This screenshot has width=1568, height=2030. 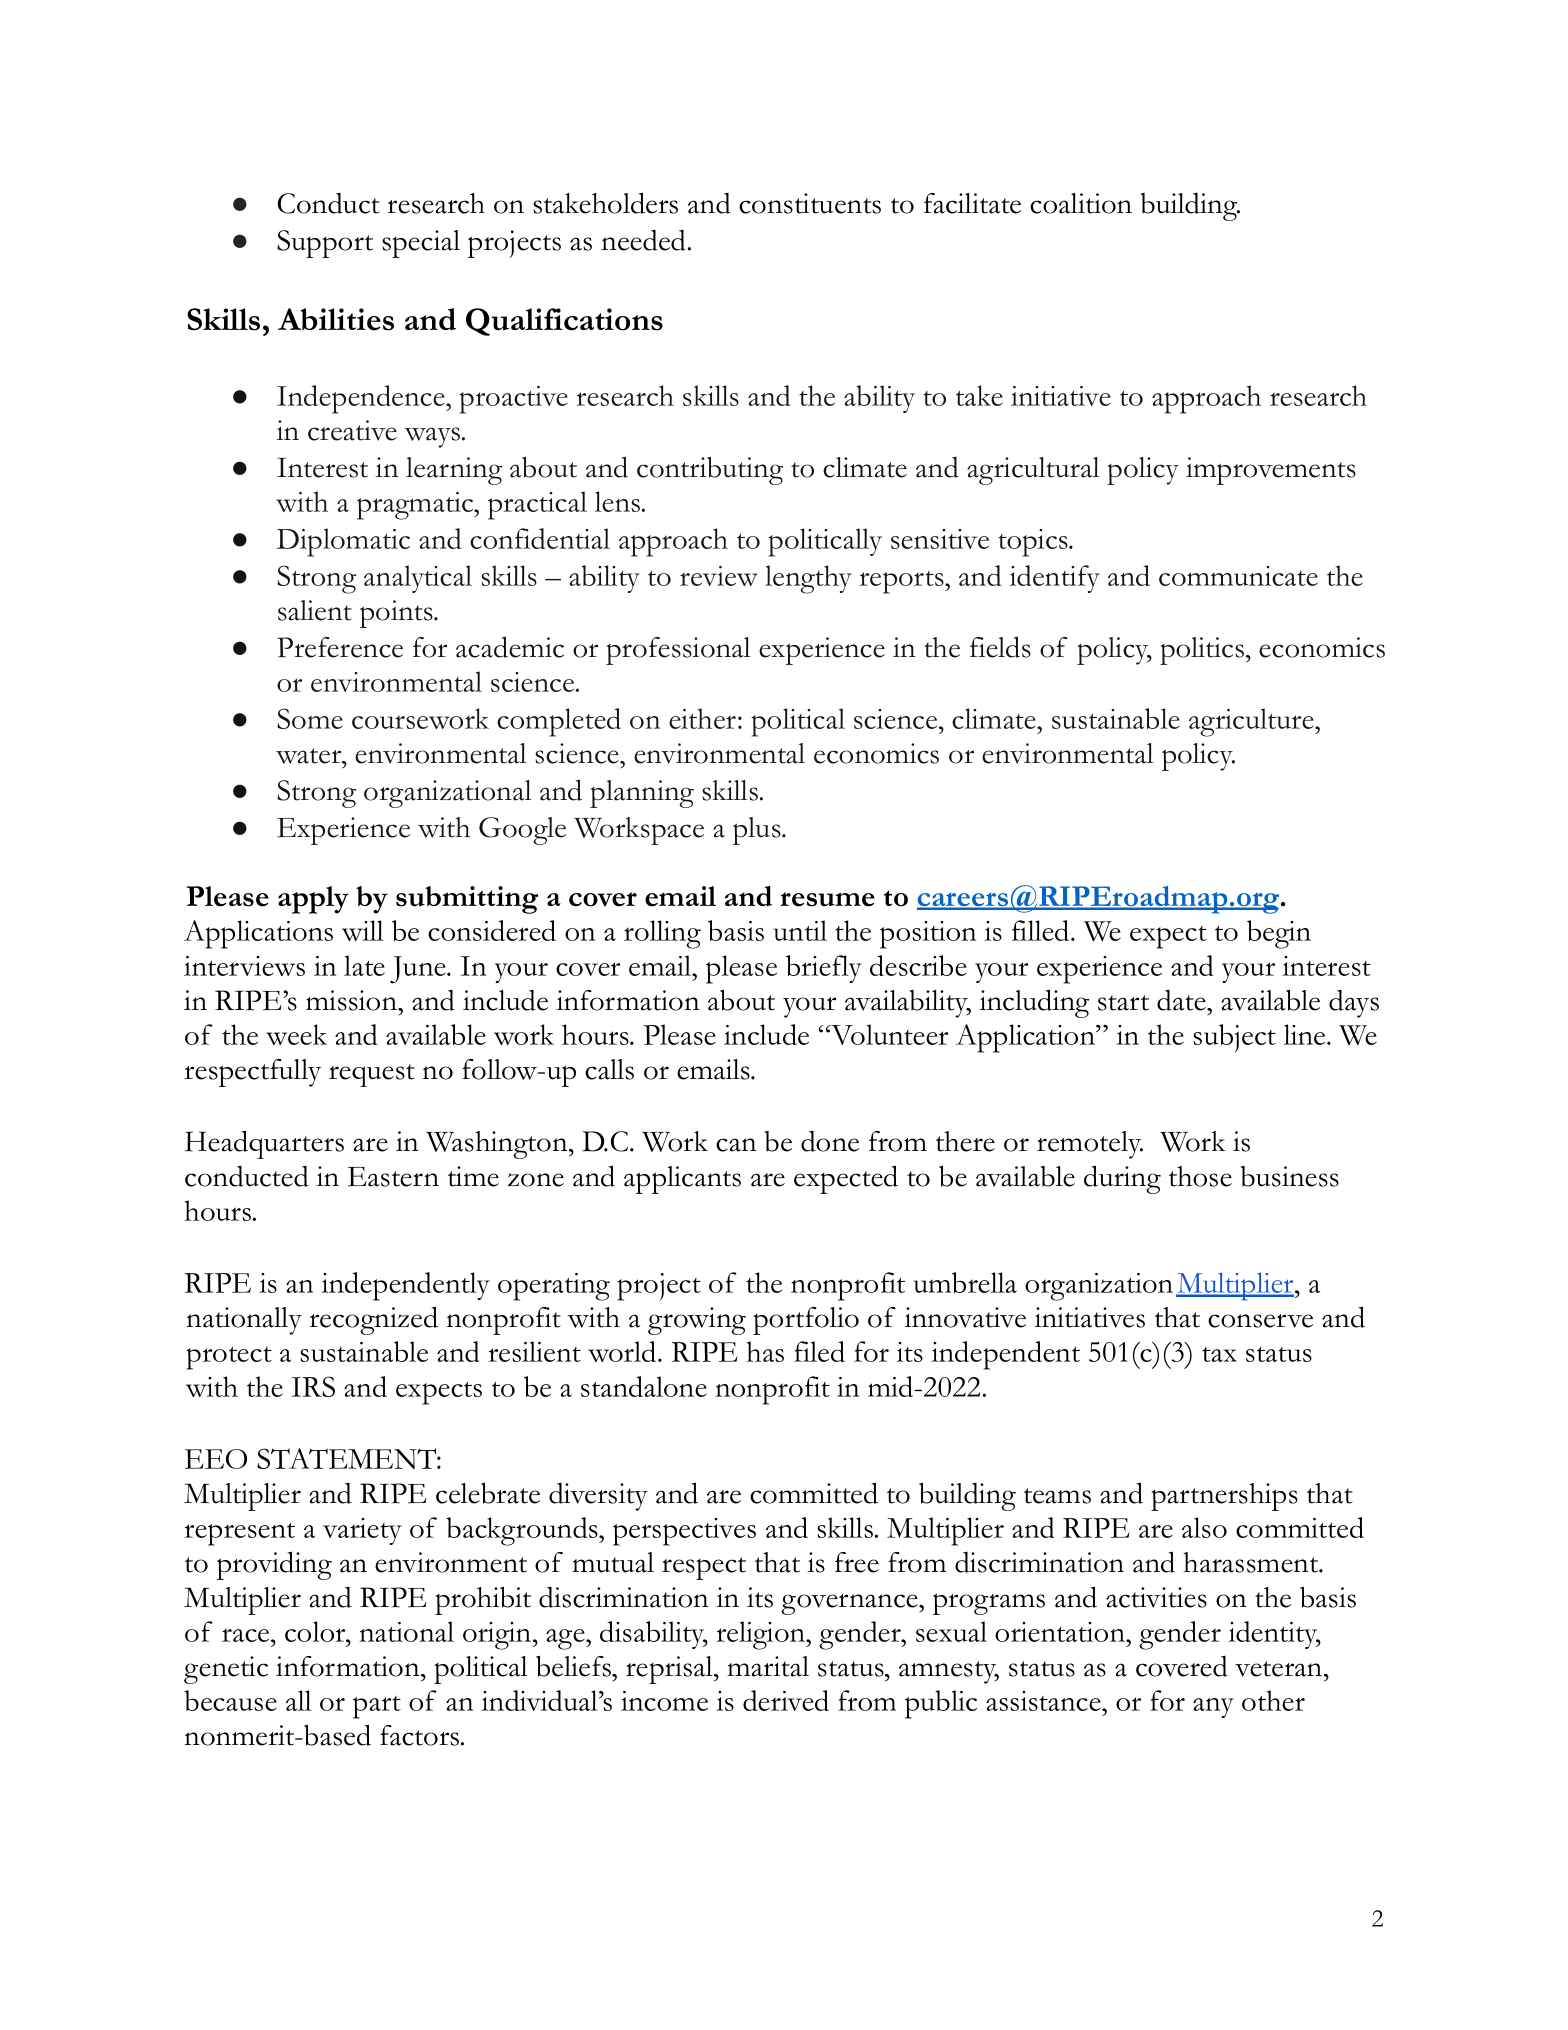 I want to click on date, so click(x=1182, y=1000).
